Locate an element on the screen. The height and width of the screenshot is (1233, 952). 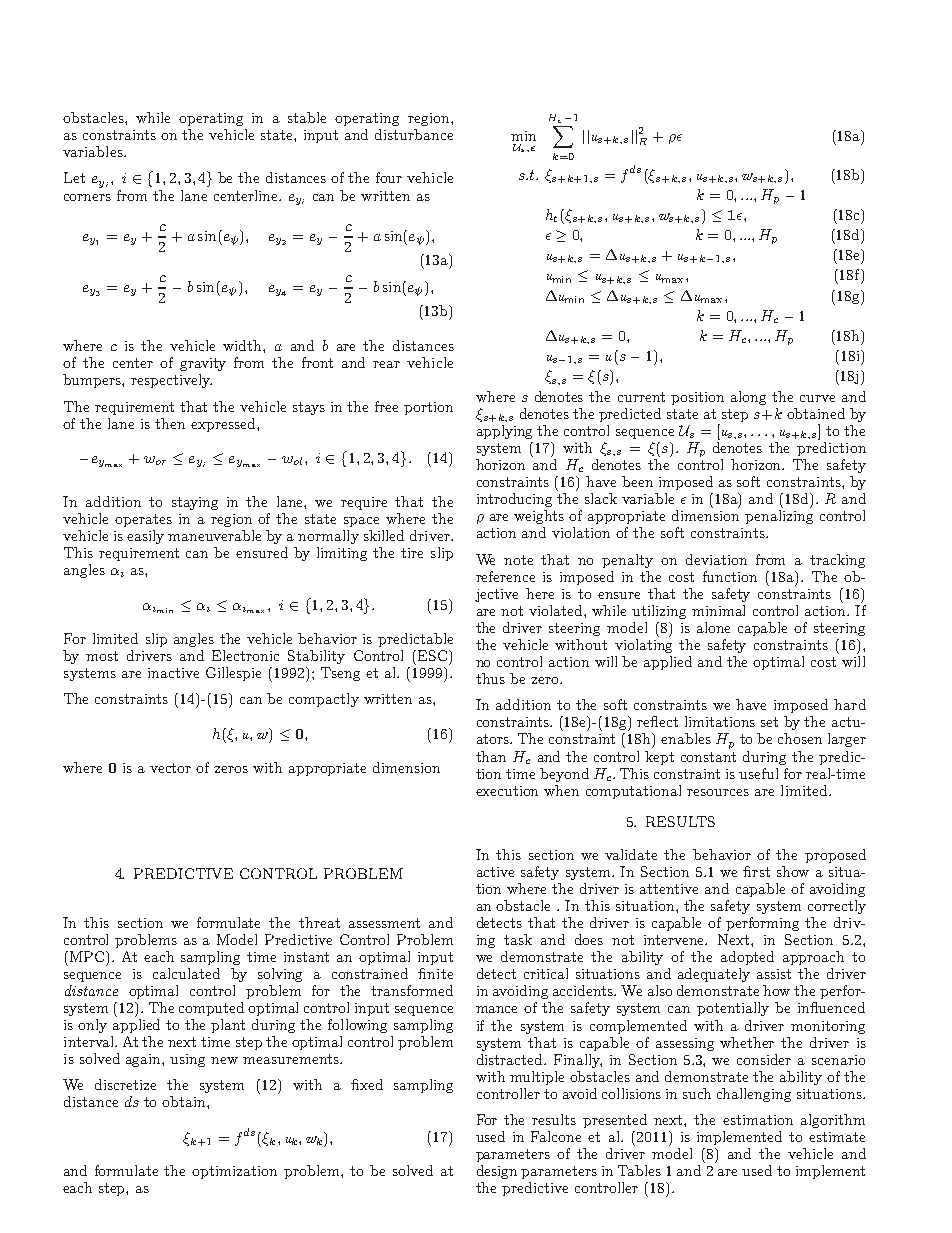
Let is located at coordinates (74, 177).
